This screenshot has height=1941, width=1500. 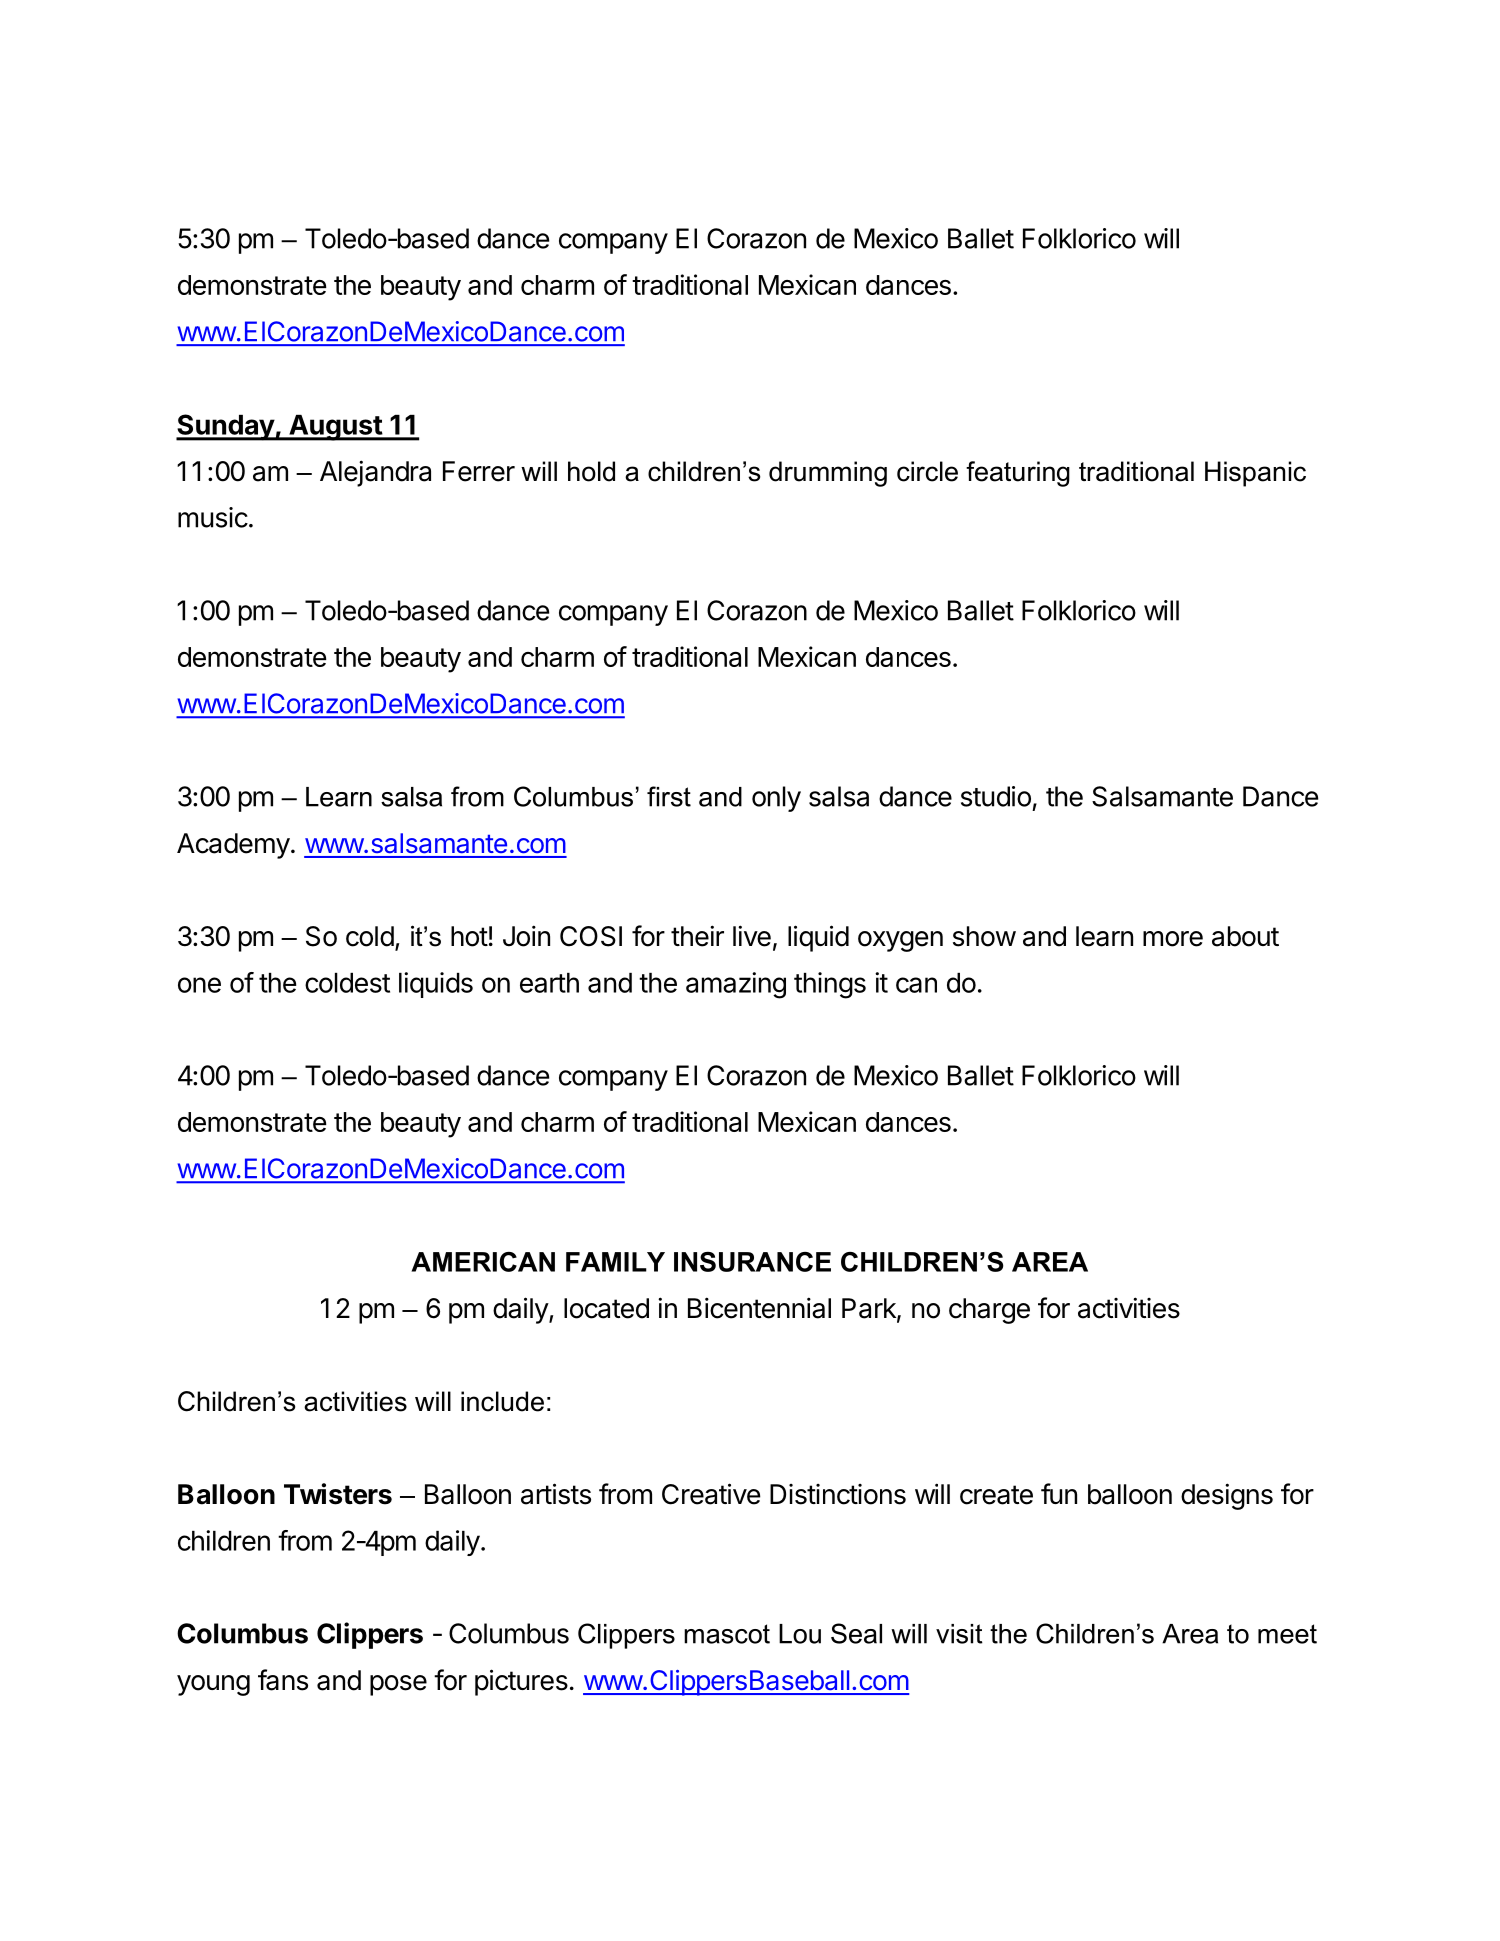 I want to click on only, so click(x=776, y=799).
